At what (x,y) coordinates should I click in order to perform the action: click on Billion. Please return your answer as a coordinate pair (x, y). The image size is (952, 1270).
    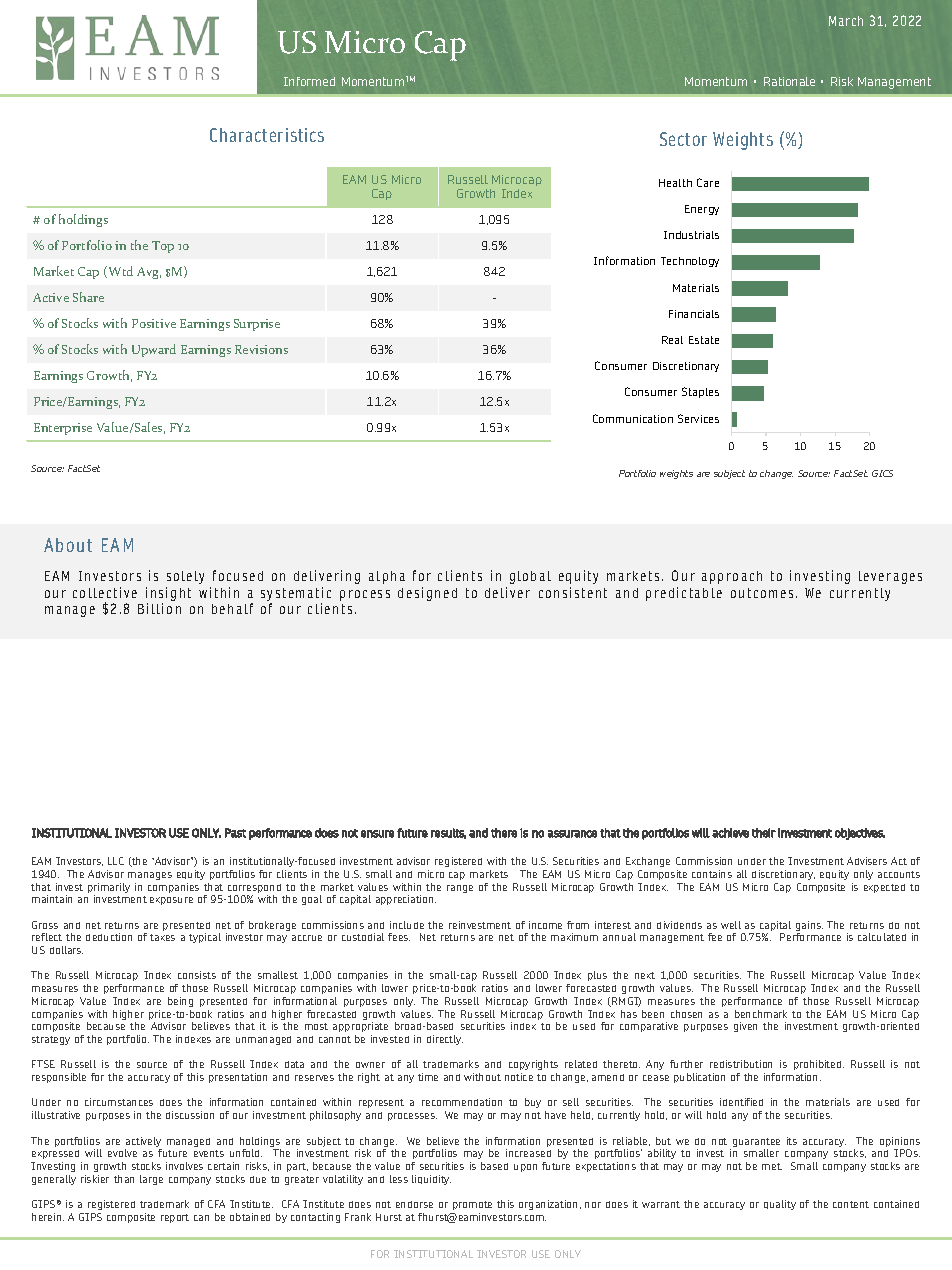
    Looking at the image, I should click on (159, 608).
